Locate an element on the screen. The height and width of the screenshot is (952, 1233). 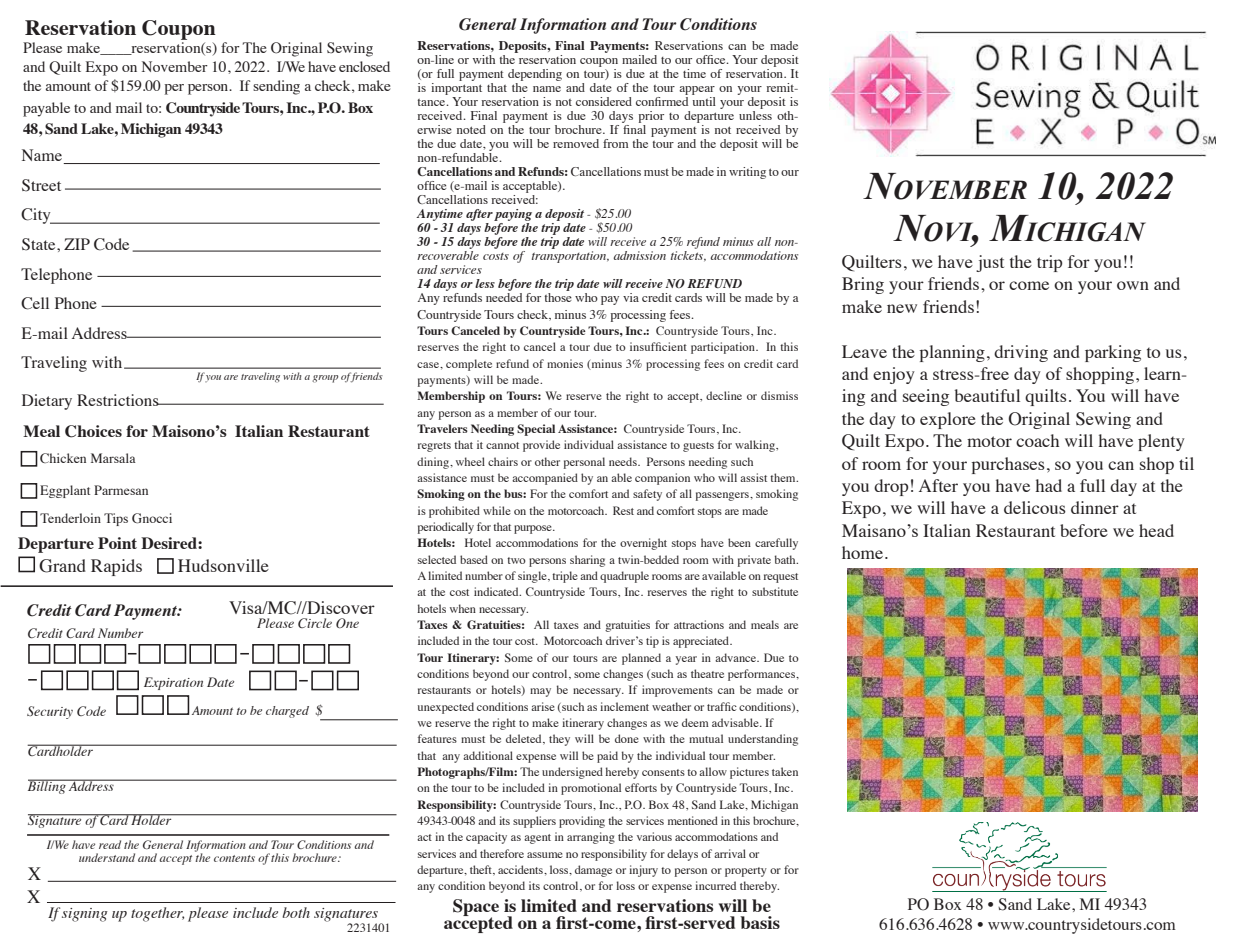
damage is located at coordinates (593, 871).
